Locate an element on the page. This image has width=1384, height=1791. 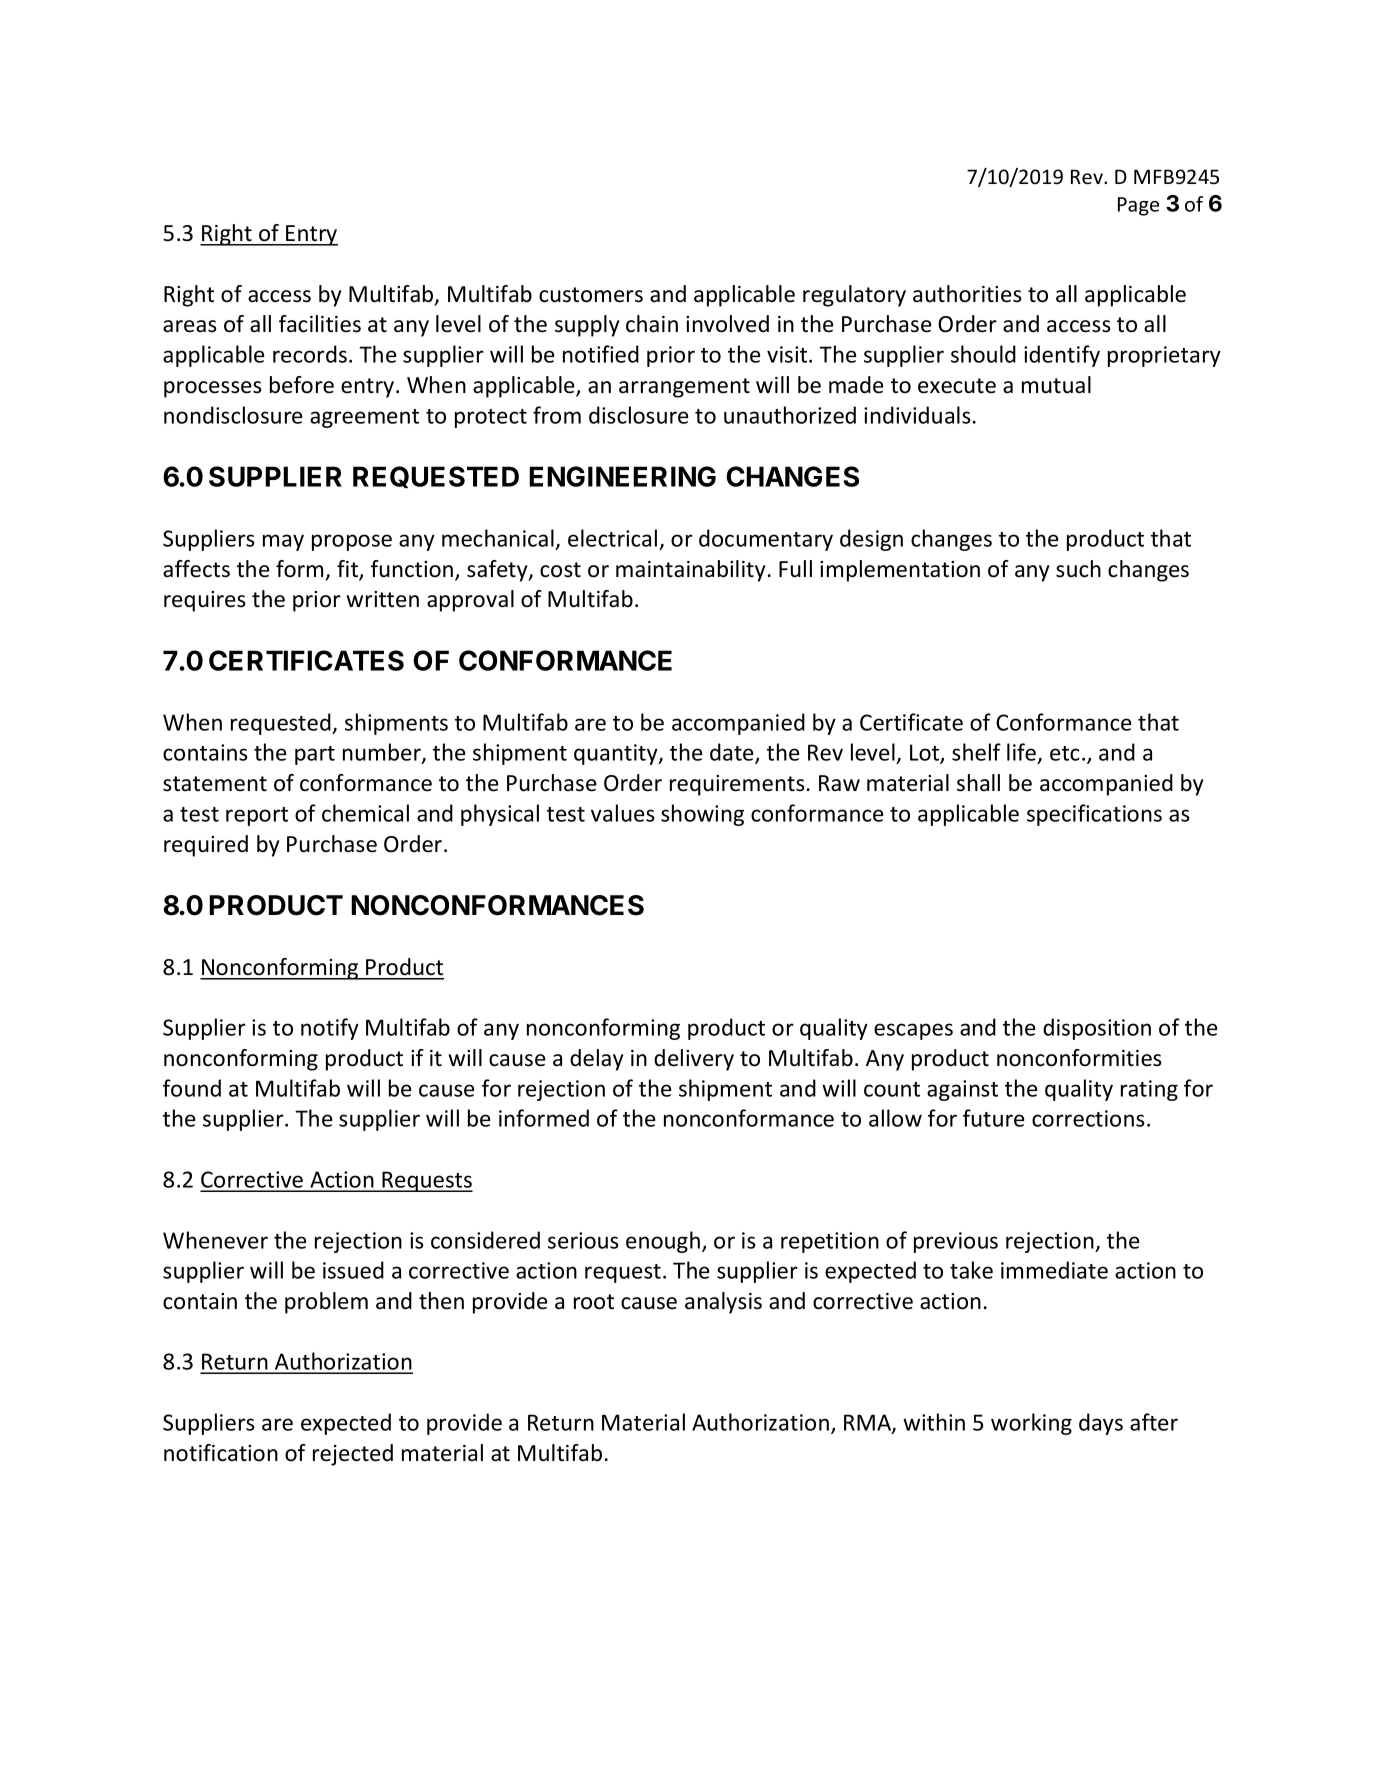
rejected is located at coordinates (353, 1455).
